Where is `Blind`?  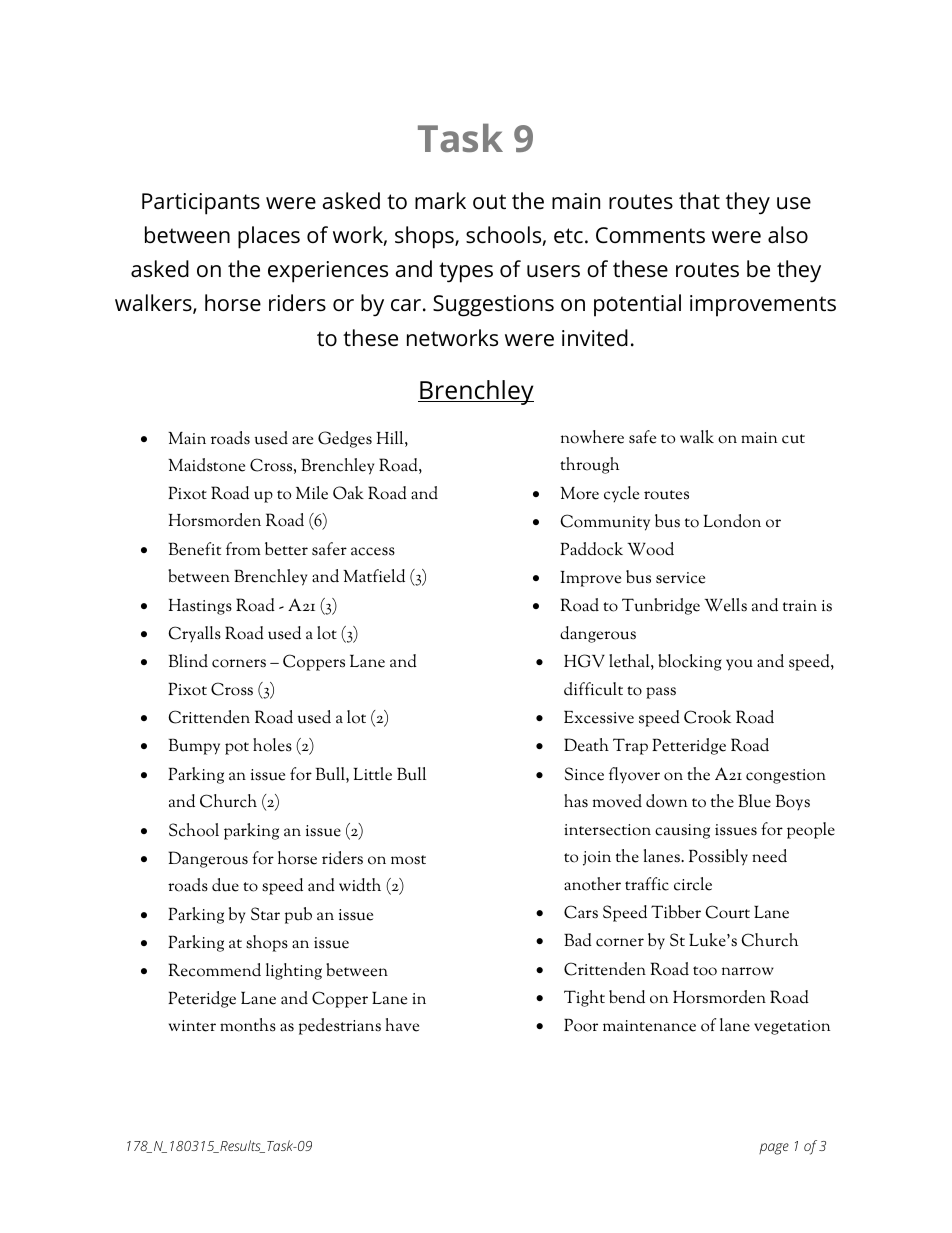
Blind is located at coordinates (188, 660).
